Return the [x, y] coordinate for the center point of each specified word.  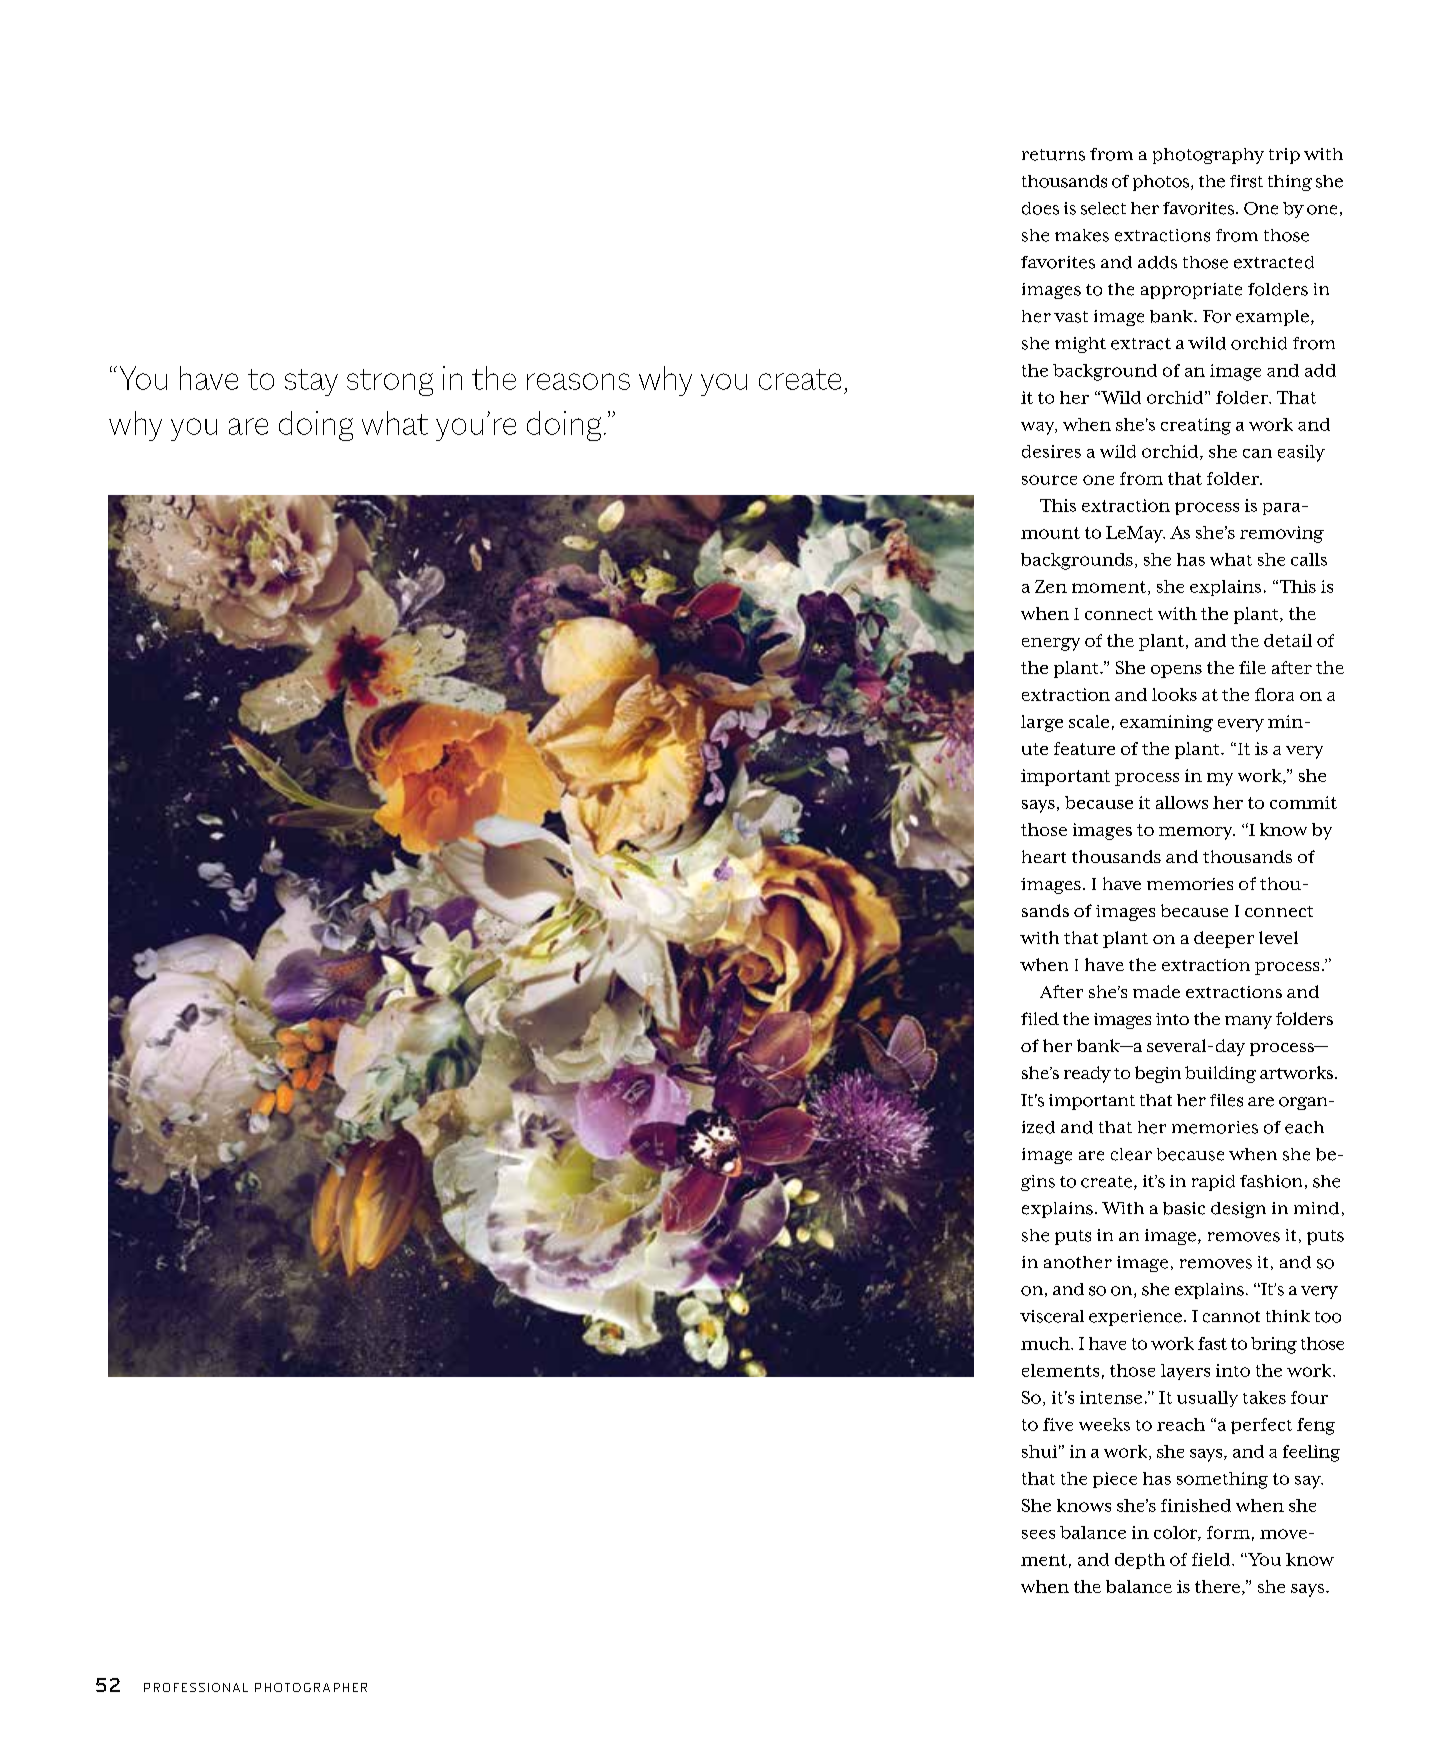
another [1078, 1262]
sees [1038, 1534]
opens [1176, 671]
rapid [1213, 1183]
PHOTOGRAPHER [311, 1687]
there [1219, 1587]
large [1042, 723]
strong [390, 382]
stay [311, 382]
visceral [1052, 1316]
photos [1161, 183]
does [1040, 208]
